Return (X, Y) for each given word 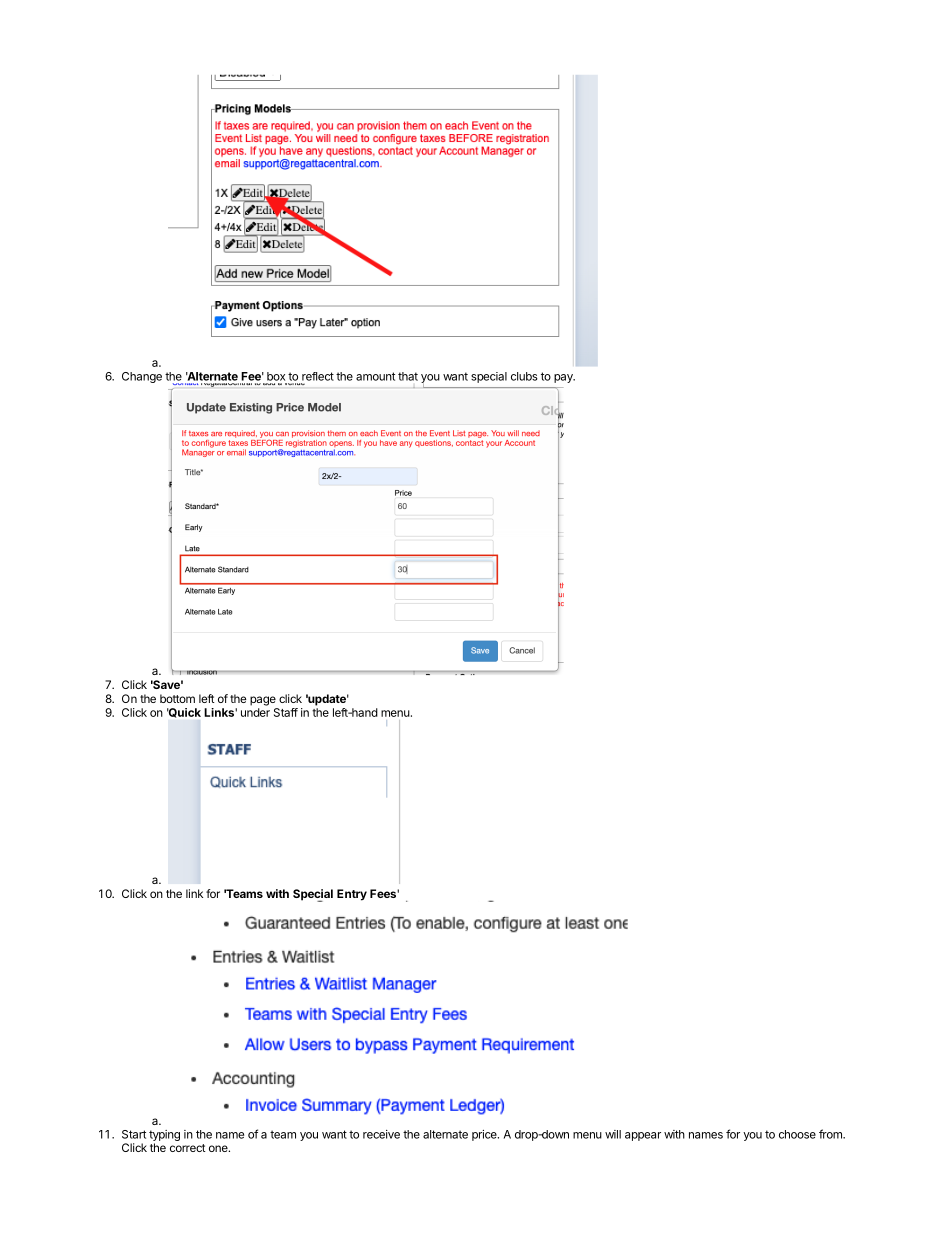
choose (797, 1134)
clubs (524, 376)
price (485, 1135)
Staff (286, 712)
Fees (384, 893)
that (408, 376)
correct (188, 1148)
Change (142, 377)
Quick (184, 713)
